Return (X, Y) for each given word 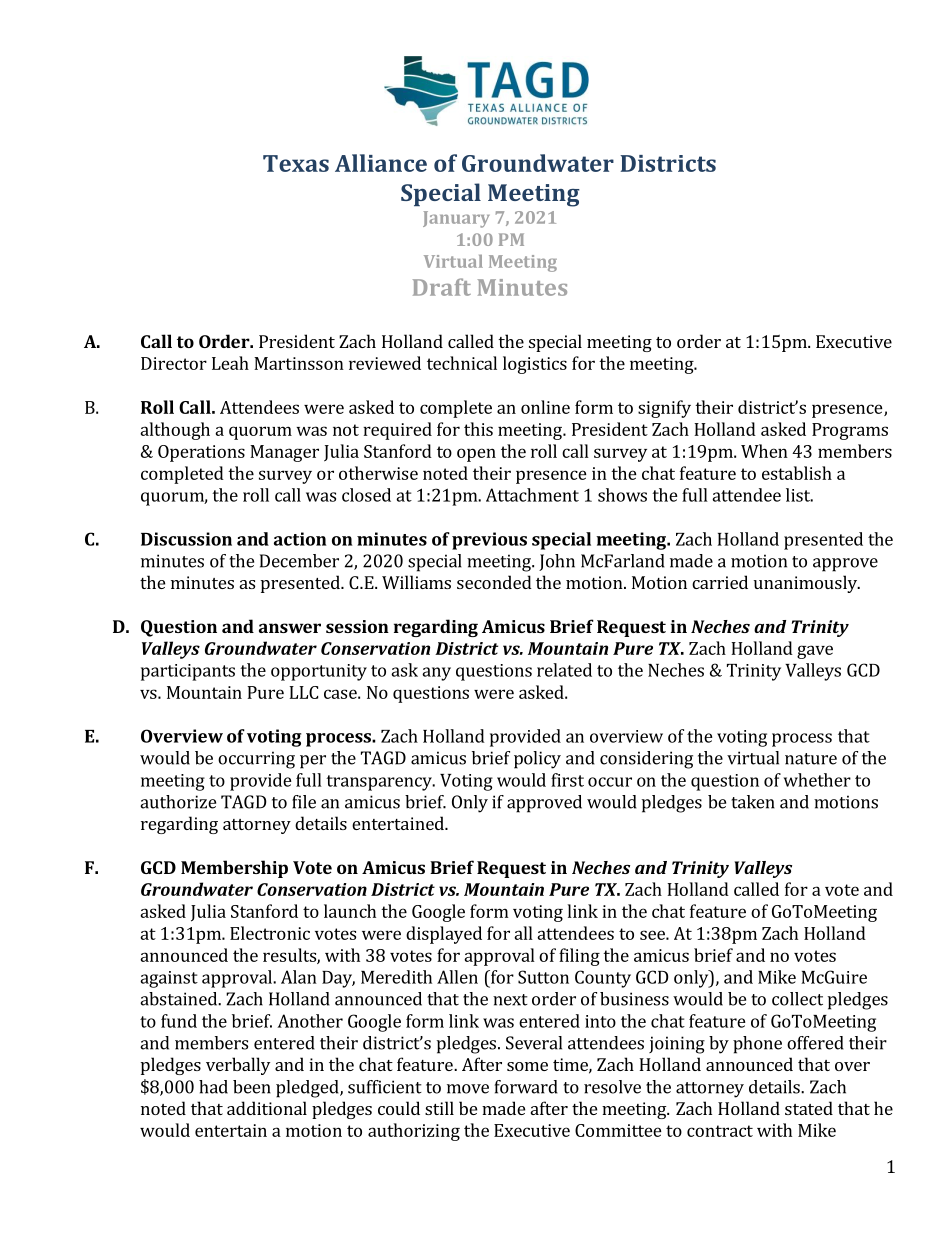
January (456, 219)
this (478, 429)
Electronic (270, 933)
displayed (444, 935)
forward (526, 1087)
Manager (284, 453)
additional (267, 1108)
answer (290, 628)
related (564, 670)
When (764, 451)
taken (753, 802)
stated (809, 1108)
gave (815, 652)
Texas (296, 163)
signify (664, 409)
